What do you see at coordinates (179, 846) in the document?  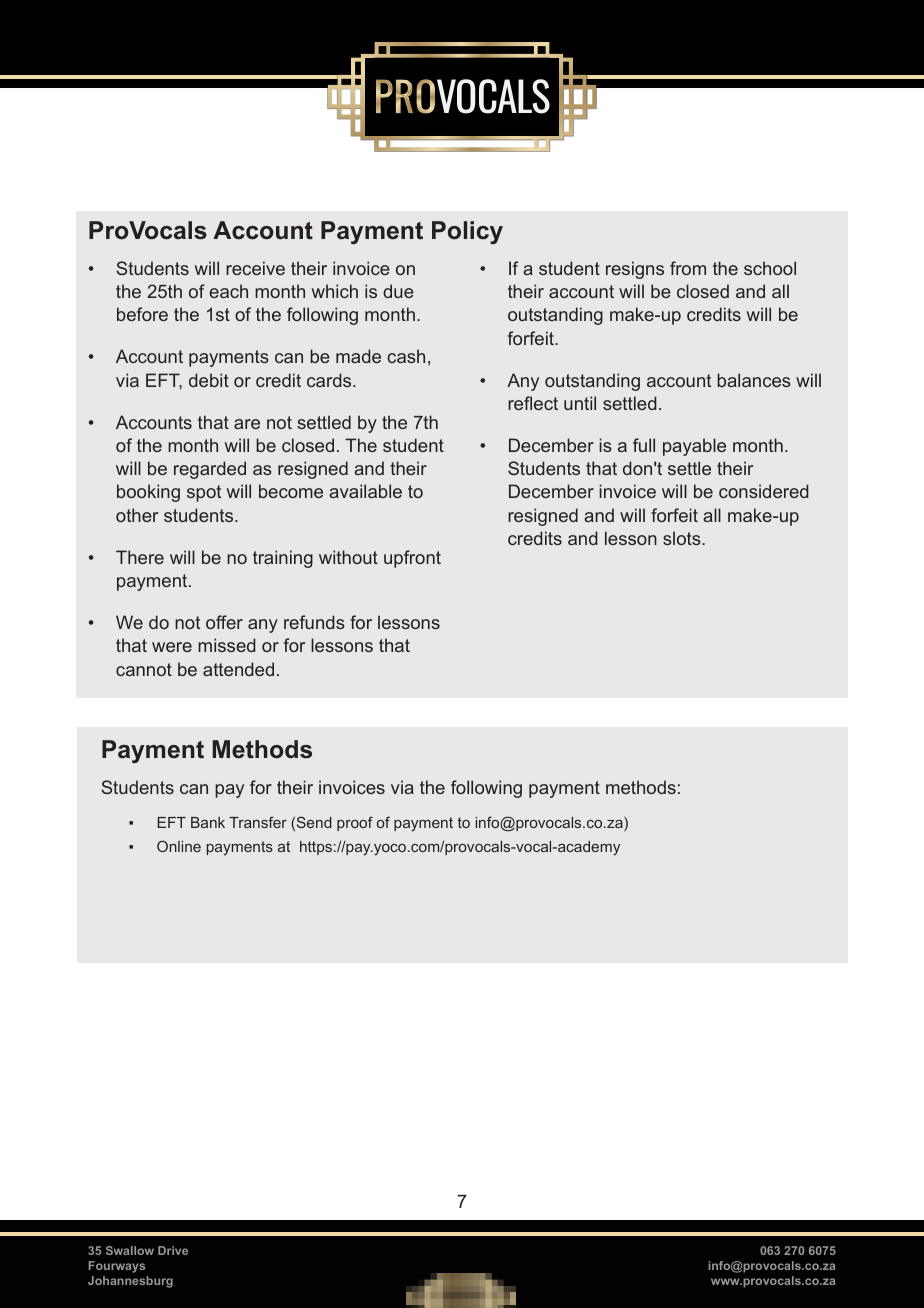 I see `Online` at bounding box center [179, 846].
